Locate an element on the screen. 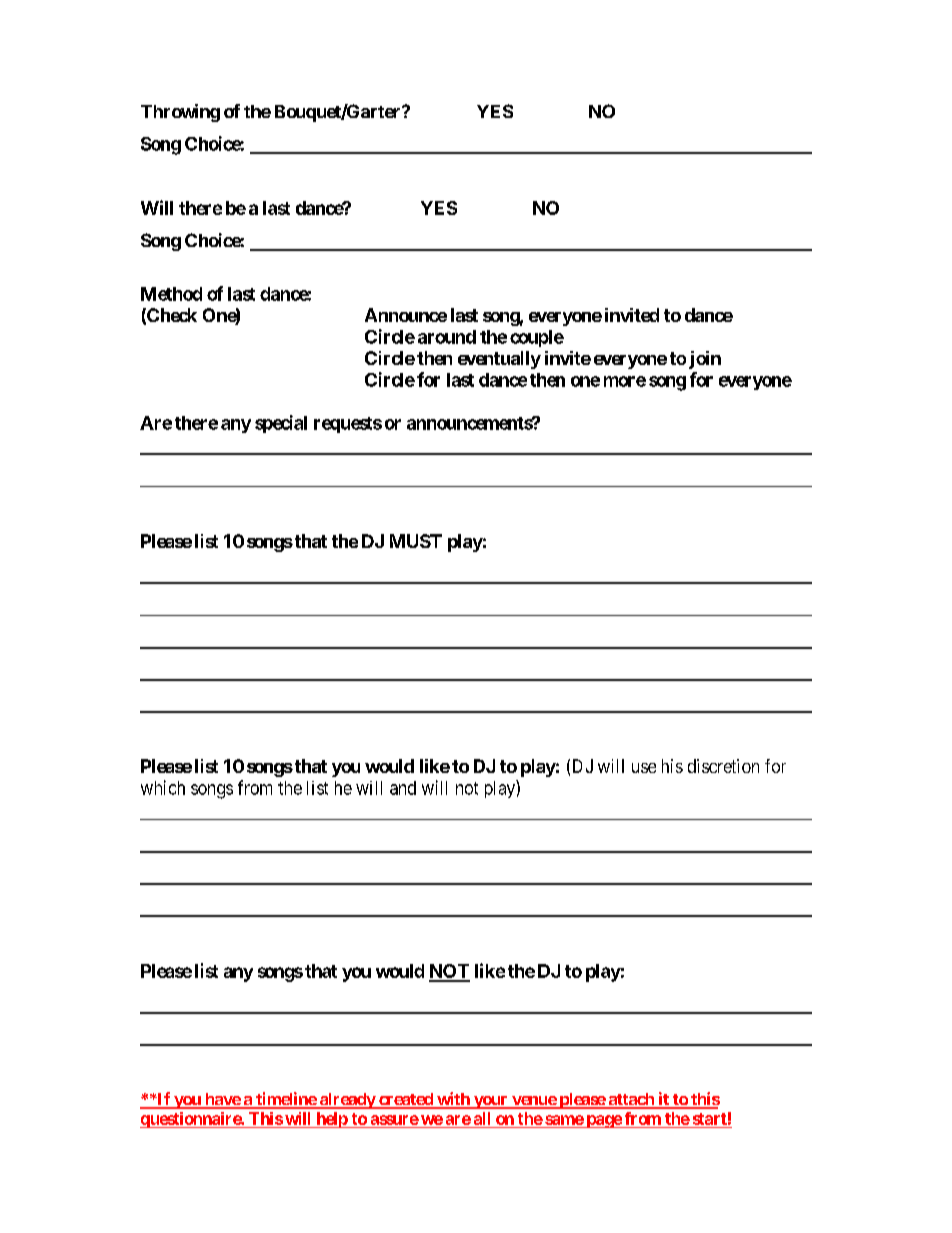 Image resolution: width=952 pixels, height=1233 pixels. discretion is located at coordinates (723, 766).
